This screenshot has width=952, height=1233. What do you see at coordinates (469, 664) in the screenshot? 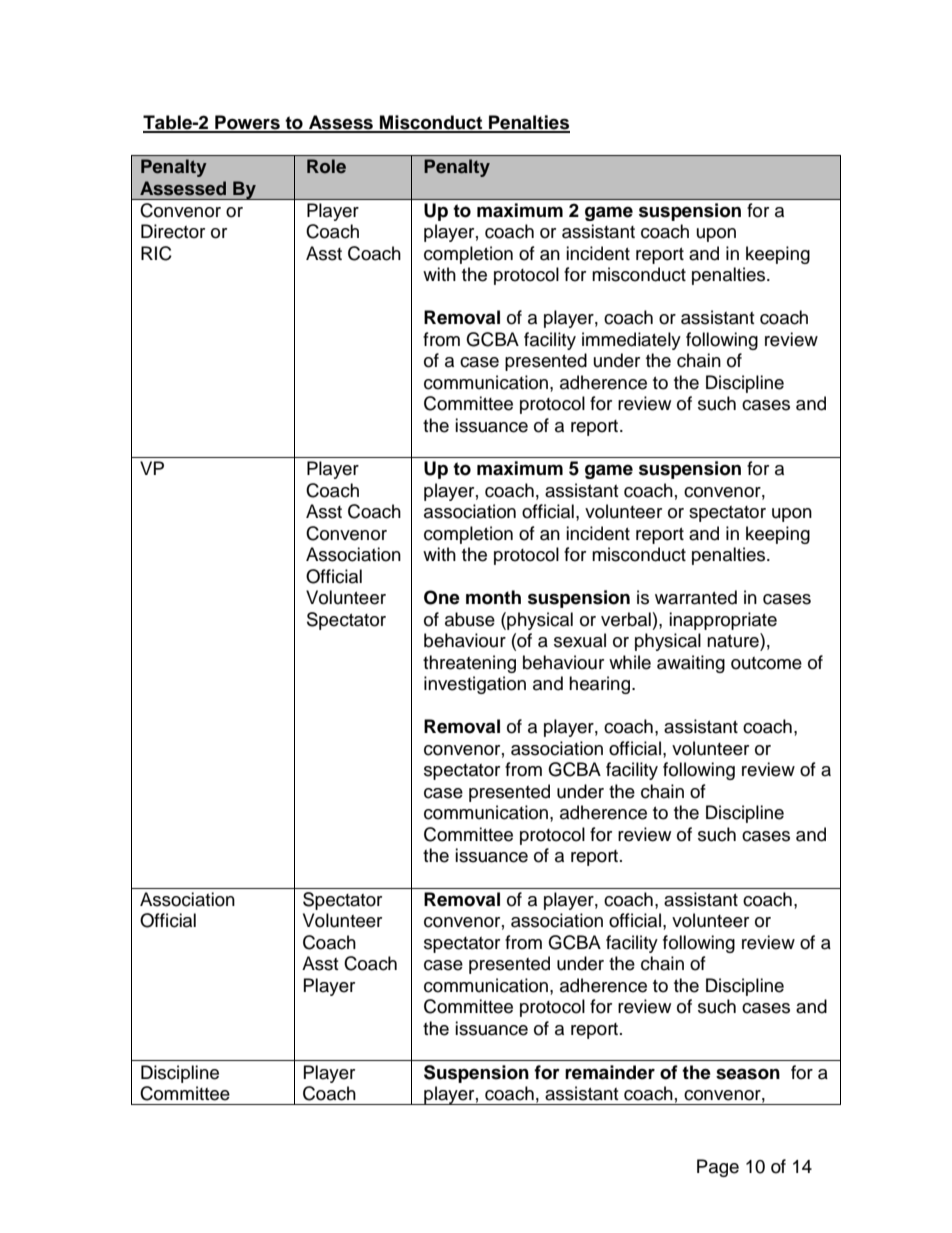
I see `threatening` at bounding box center [469, 664].
